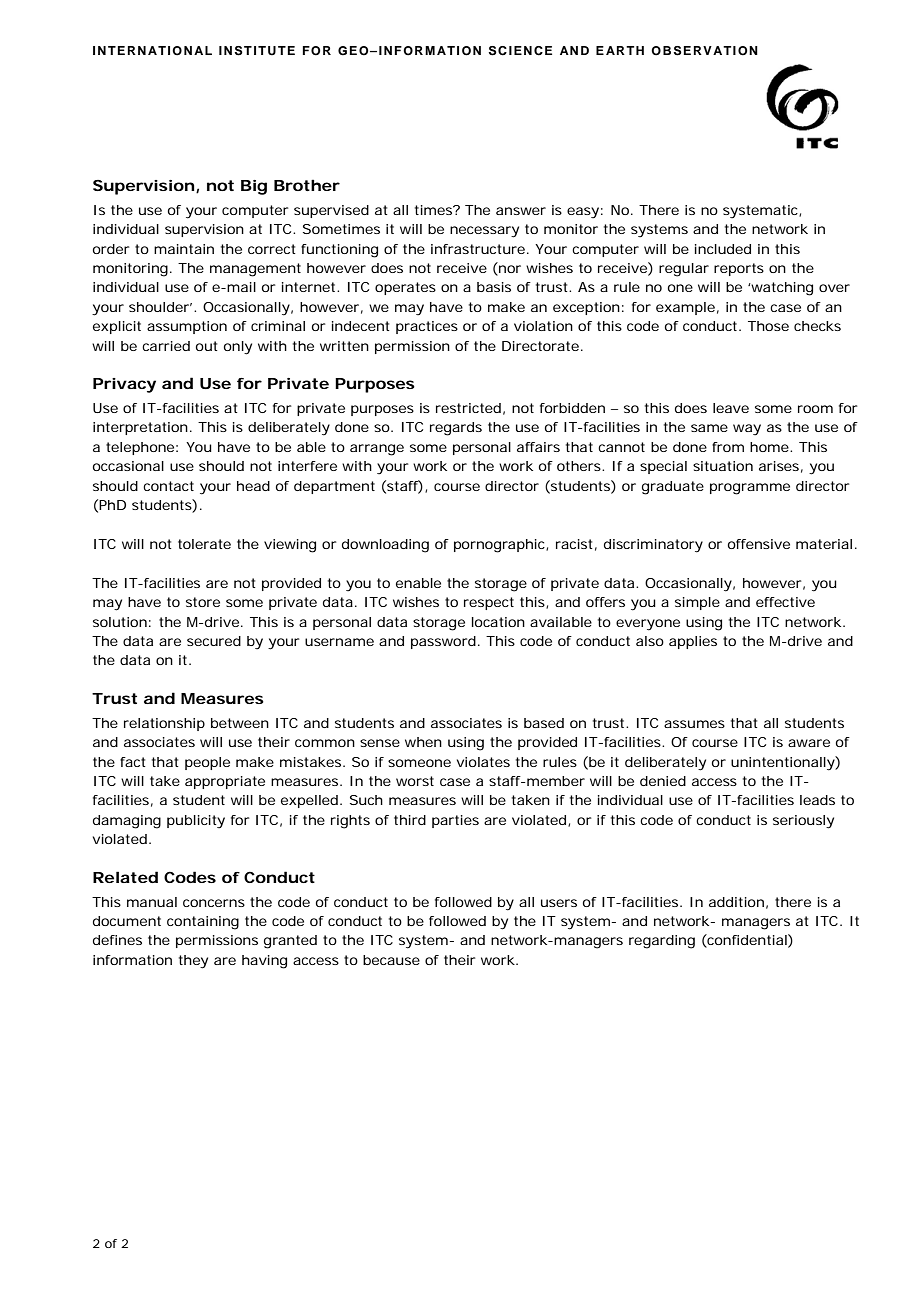 The width and height of the page is (924, 1308). What do you see at coordinates (500, 546) in the page?
I see `pornographic` at bounding box center [500, 546].
